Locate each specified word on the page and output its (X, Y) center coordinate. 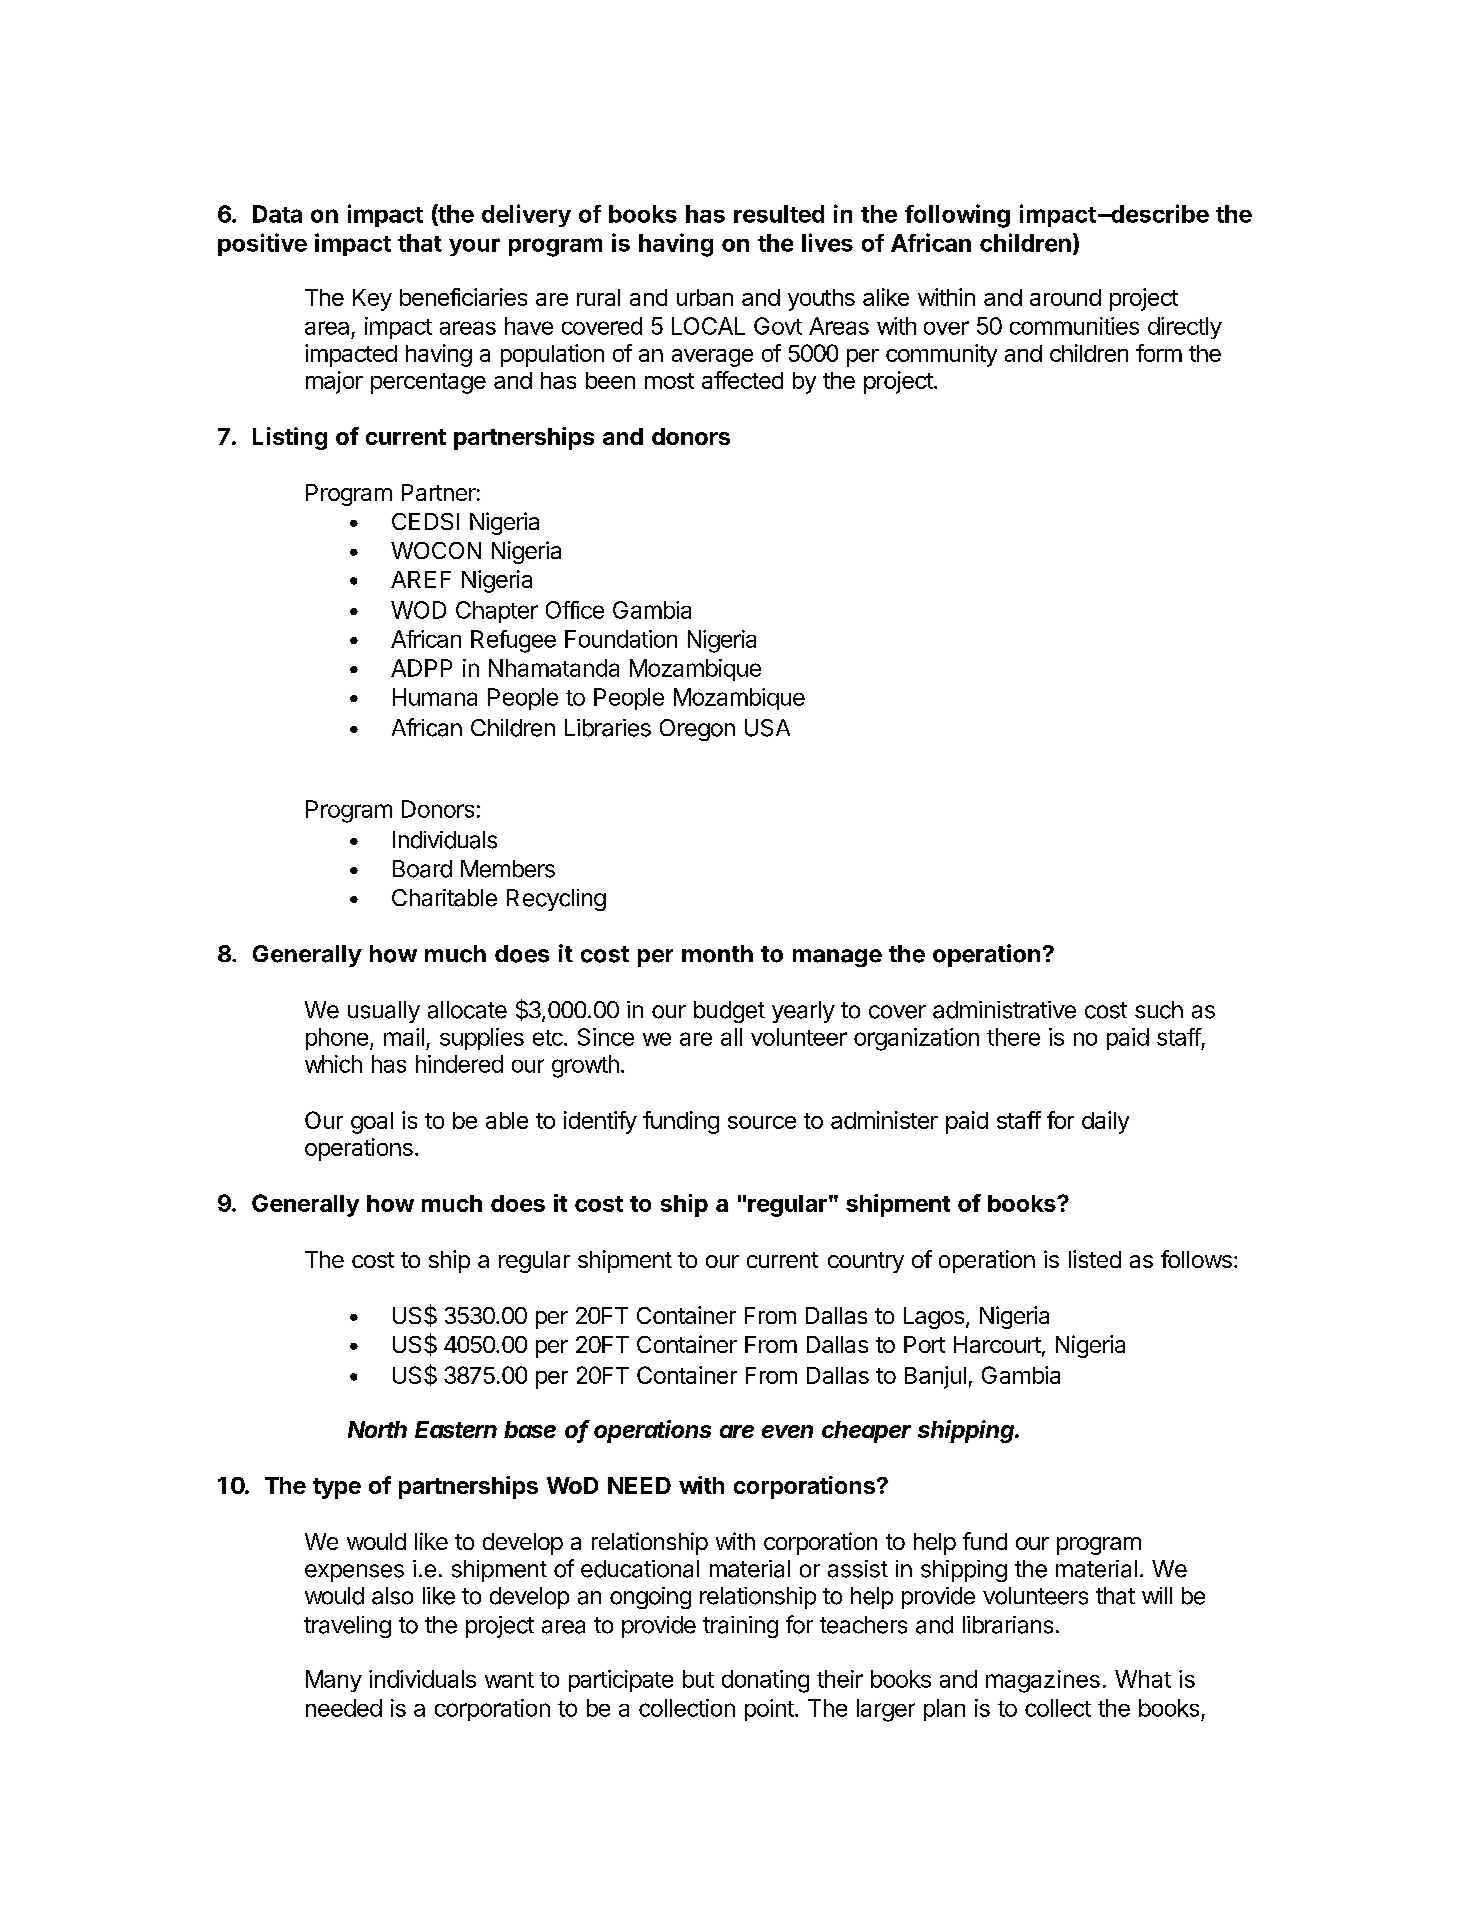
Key (372, 300)
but (698, 1679)
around (1065, 297)
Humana (435, 697)
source (762, 1122)
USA (767, 728)
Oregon (697, 730)
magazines (1043, 1681)
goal (372, 1123)
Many (334, 1681)
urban (705, 297)
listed (1095, 1259)
